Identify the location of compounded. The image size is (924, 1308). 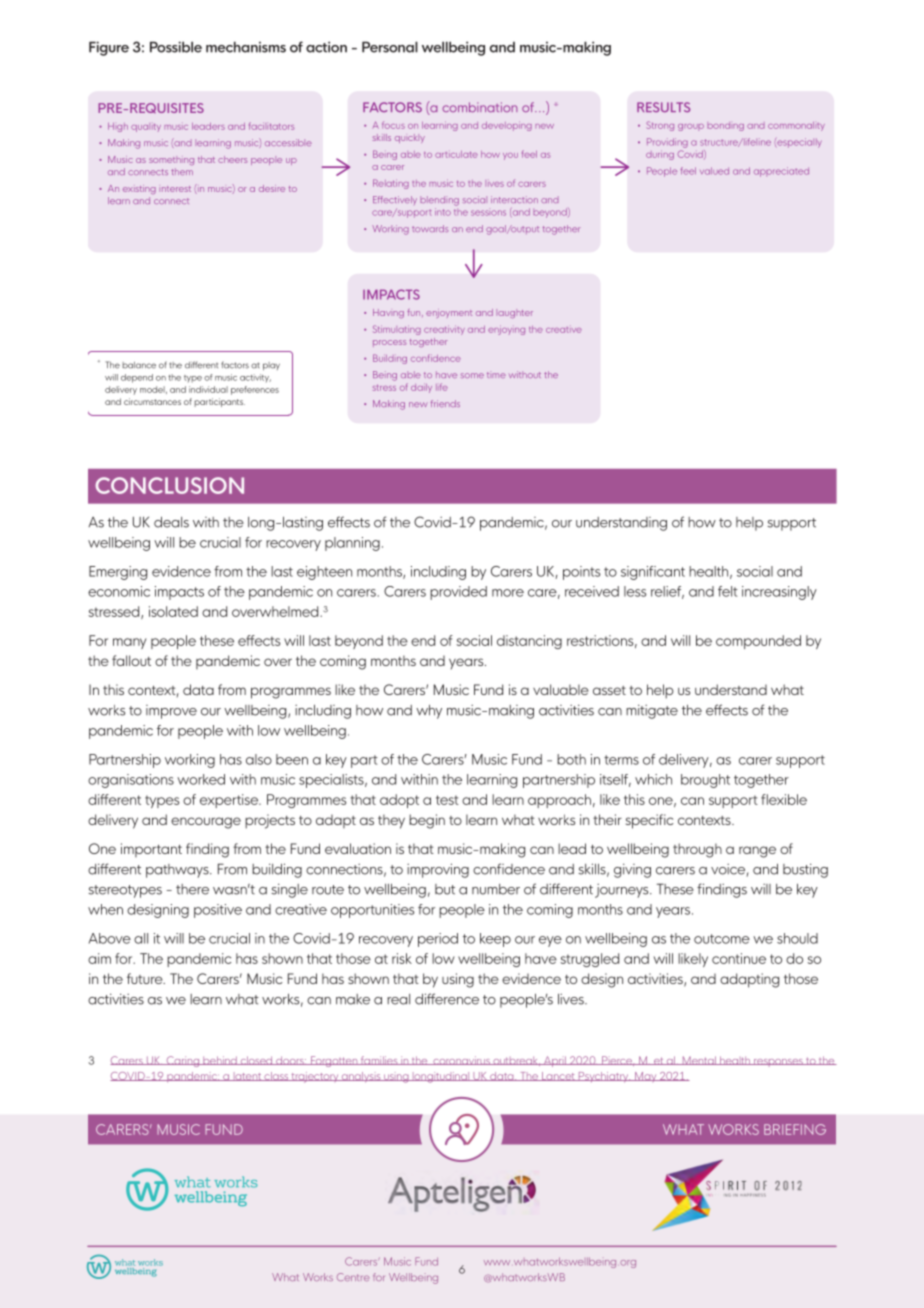
(758, 642).
